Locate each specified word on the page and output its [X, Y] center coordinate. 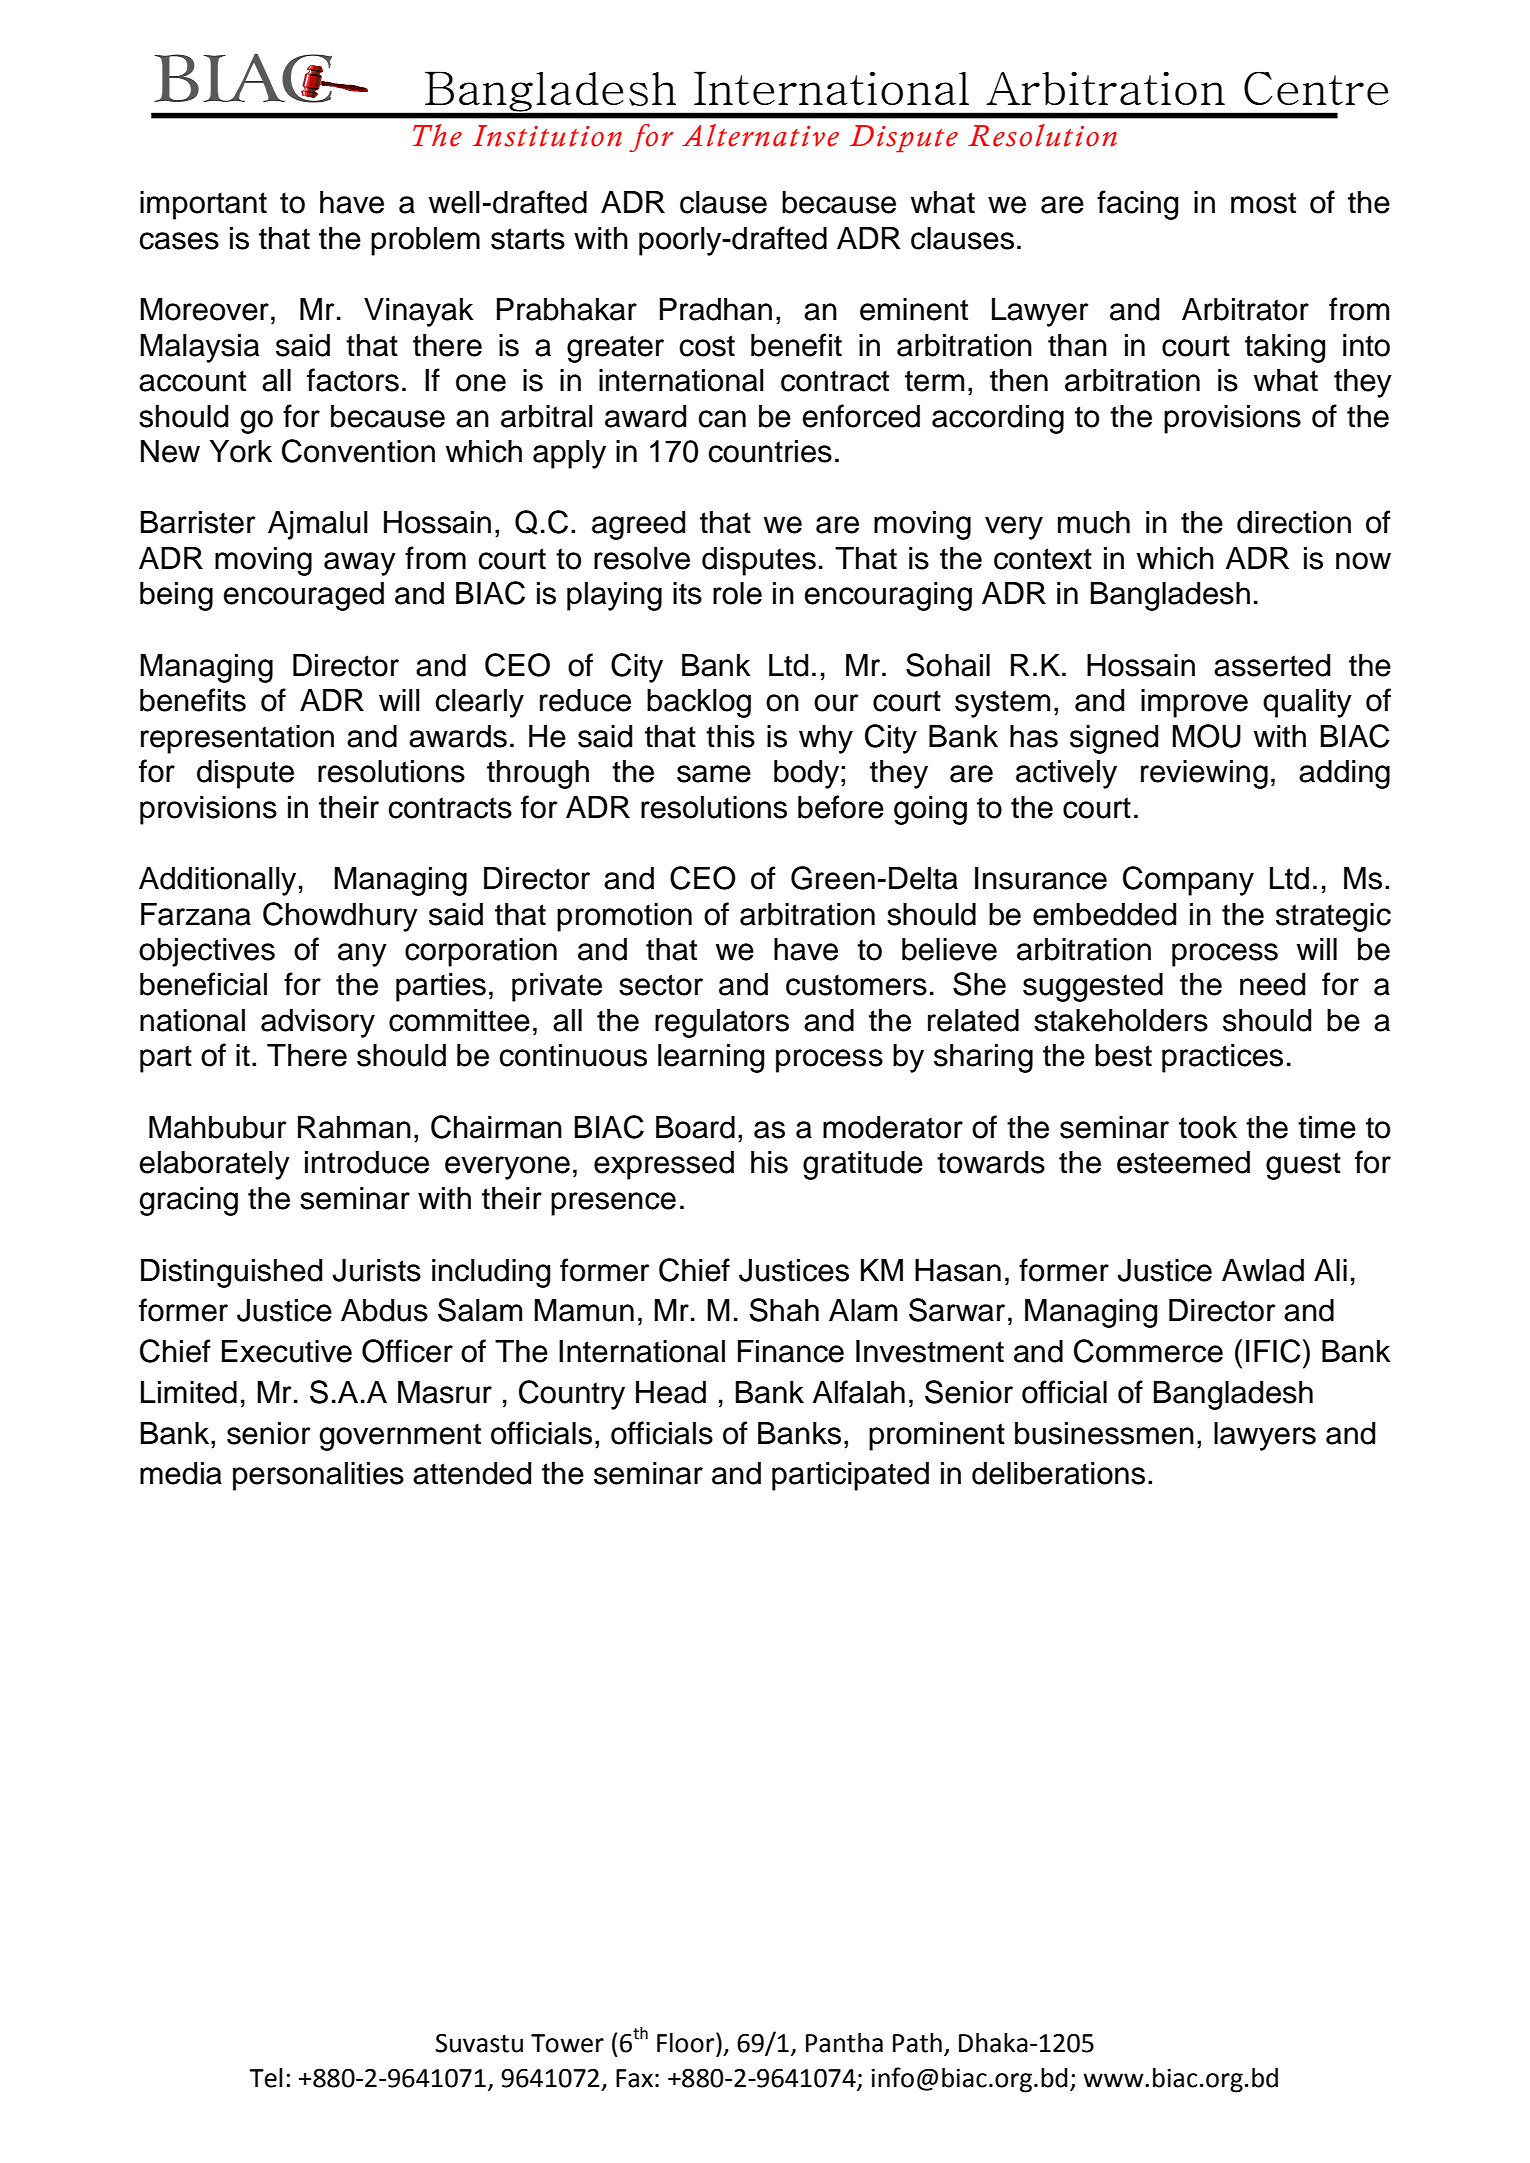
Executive [287, 1351]
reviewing [1204, 774]
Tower [567, 2043]
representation [237, 739]
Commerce [1148, 1351]
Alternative [760, 135]
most [1263, 203]
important [203, 205]
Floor [687, 2042]
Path [917, 2043]
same [714, 774]
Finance [791, 1351]
